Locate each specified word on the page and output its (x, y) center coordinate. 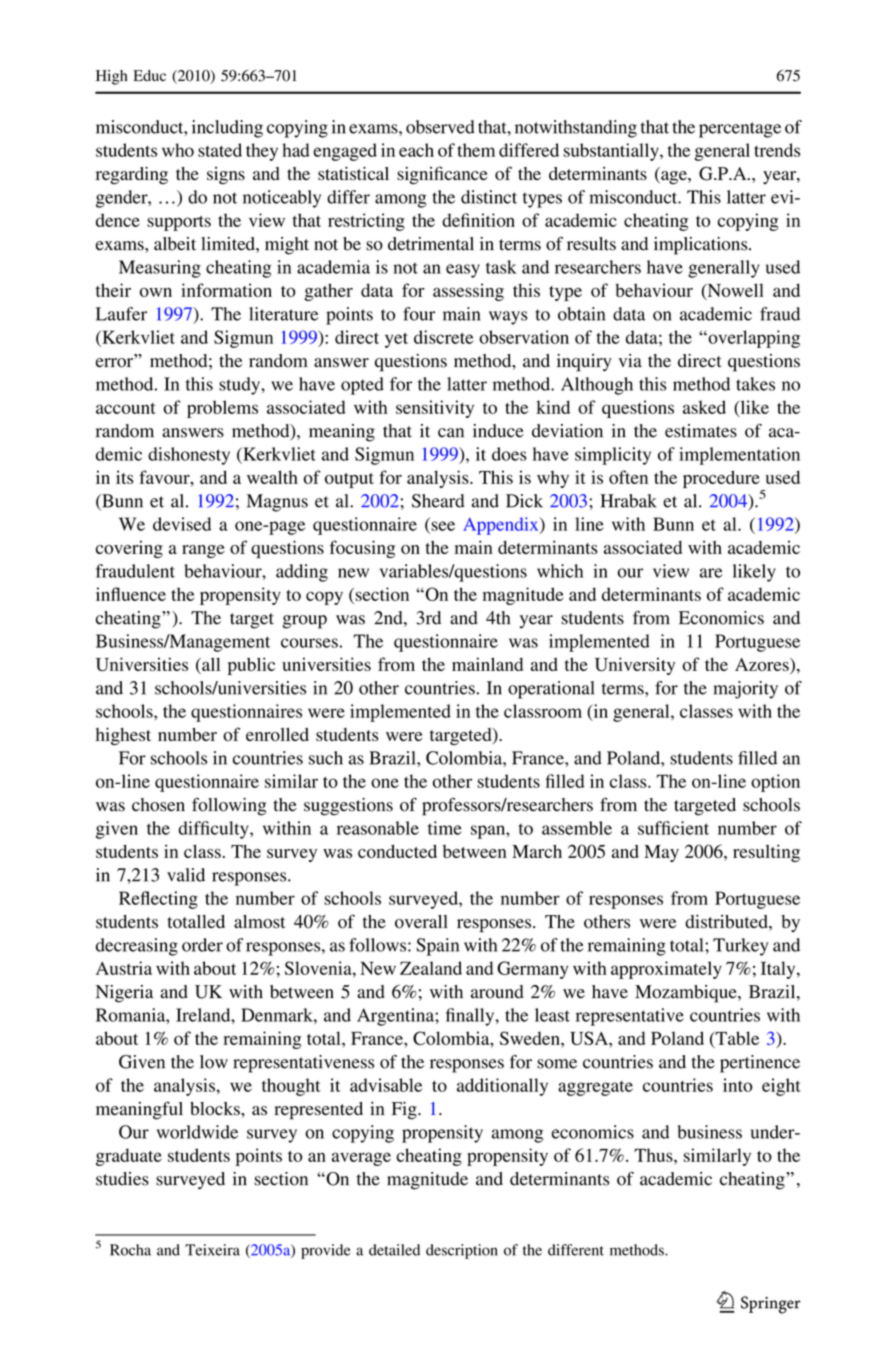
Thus (654, 1155)
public (251, 666)
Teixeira (212, 1250)
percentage (740, 130)
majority (745, 690)
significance (442, 175)
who (178, 150)
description (462, 1251)
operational (551, 690)
